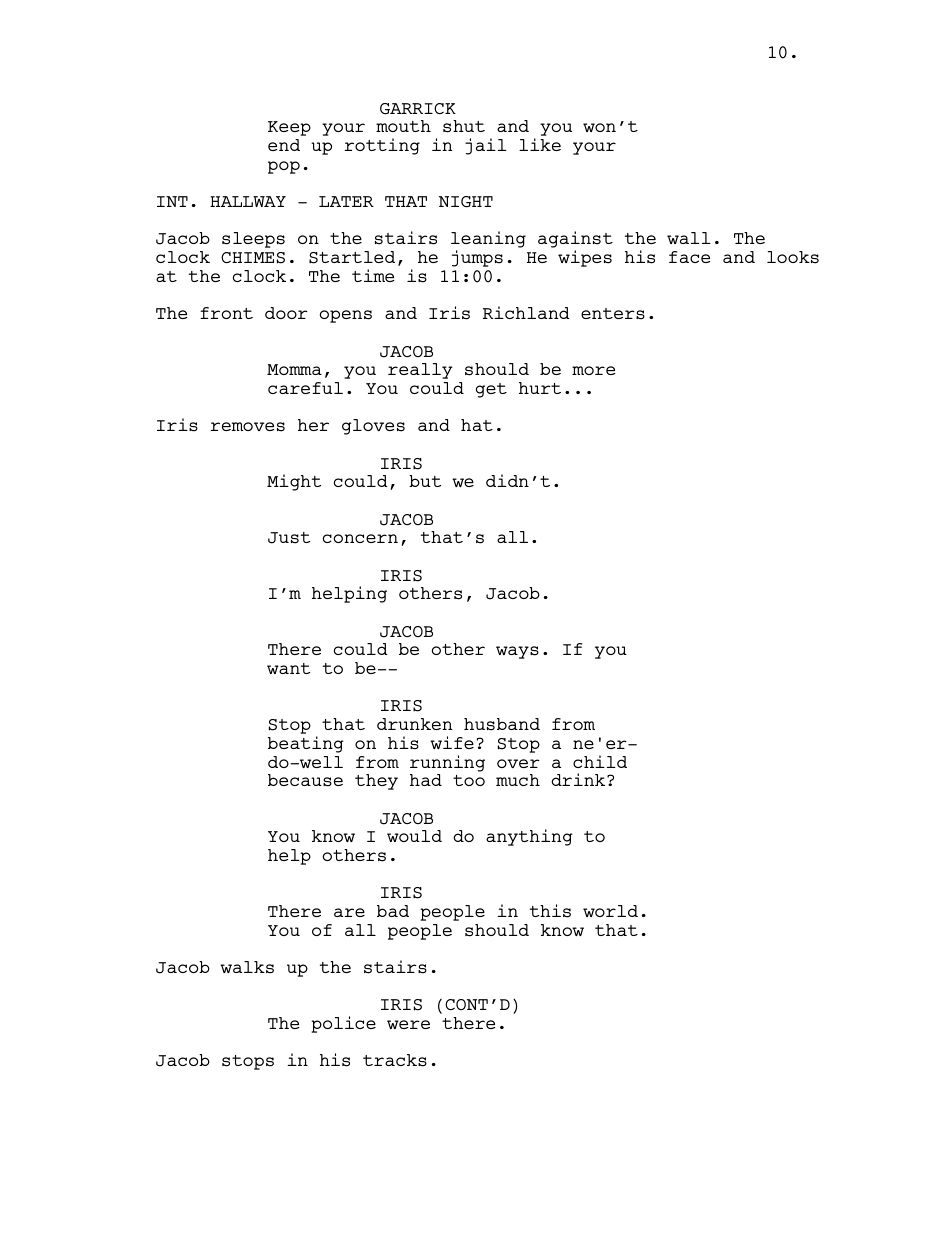  What do you see at coordinates (247, 967) in the image?
I see `walks` at bounding box center [247, 967].
